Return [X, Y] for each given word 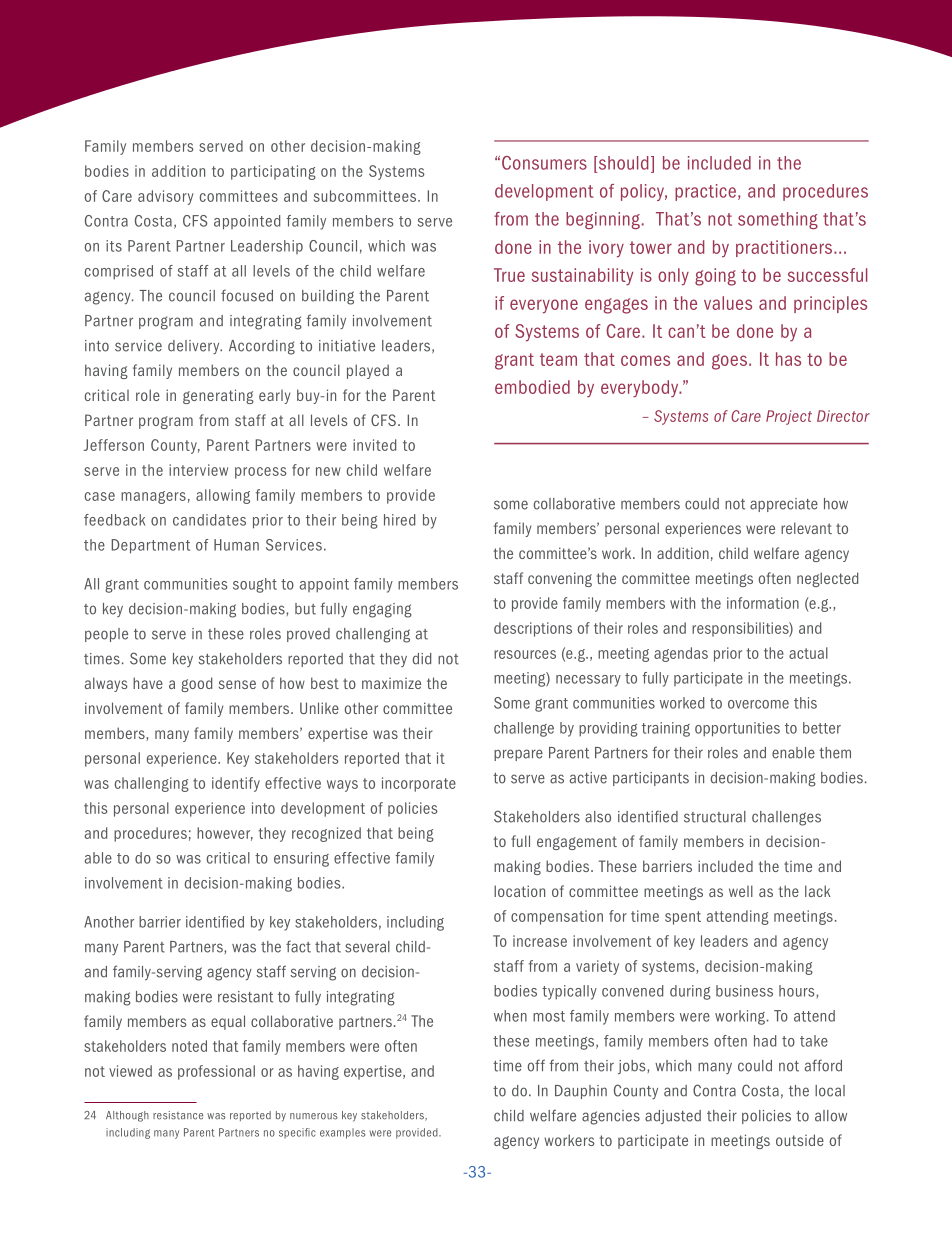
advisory [166, 197]
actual [808, 653]
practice [705, 192]
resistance [178, 1115]
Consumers [544, 163]
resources [525, 654]
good [196, 684]
